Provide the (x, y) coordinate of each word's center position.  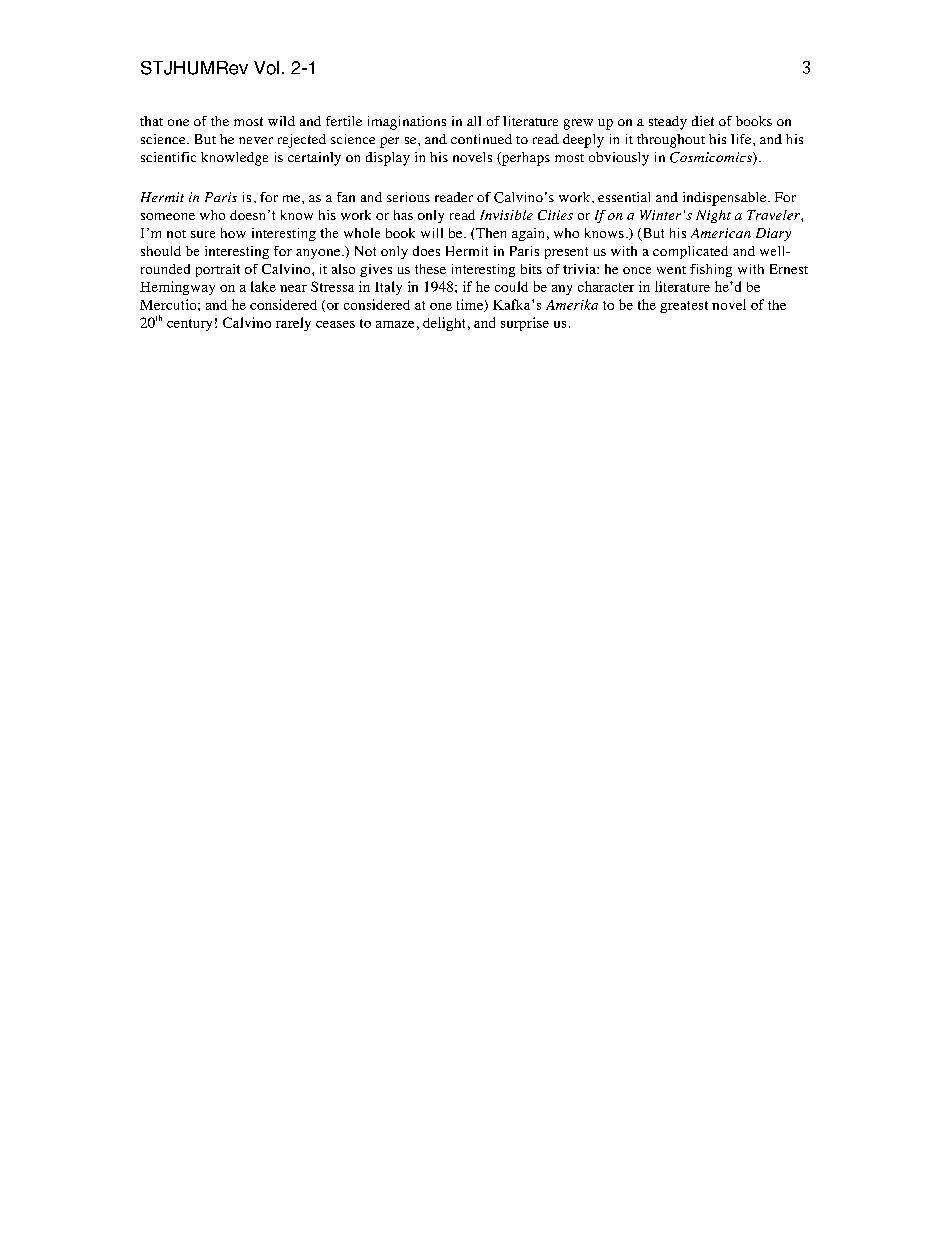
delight (444, 324)
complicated (690, 252)
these (430, 269)
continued (481, 139)
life (742, 139)
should (161, 251)
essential (624, 197)
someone (168, 216)
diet (703, 121)
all (474, 121)
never (256, 140)
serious (408, 197)
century (189, 325)
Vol (266, 68)
